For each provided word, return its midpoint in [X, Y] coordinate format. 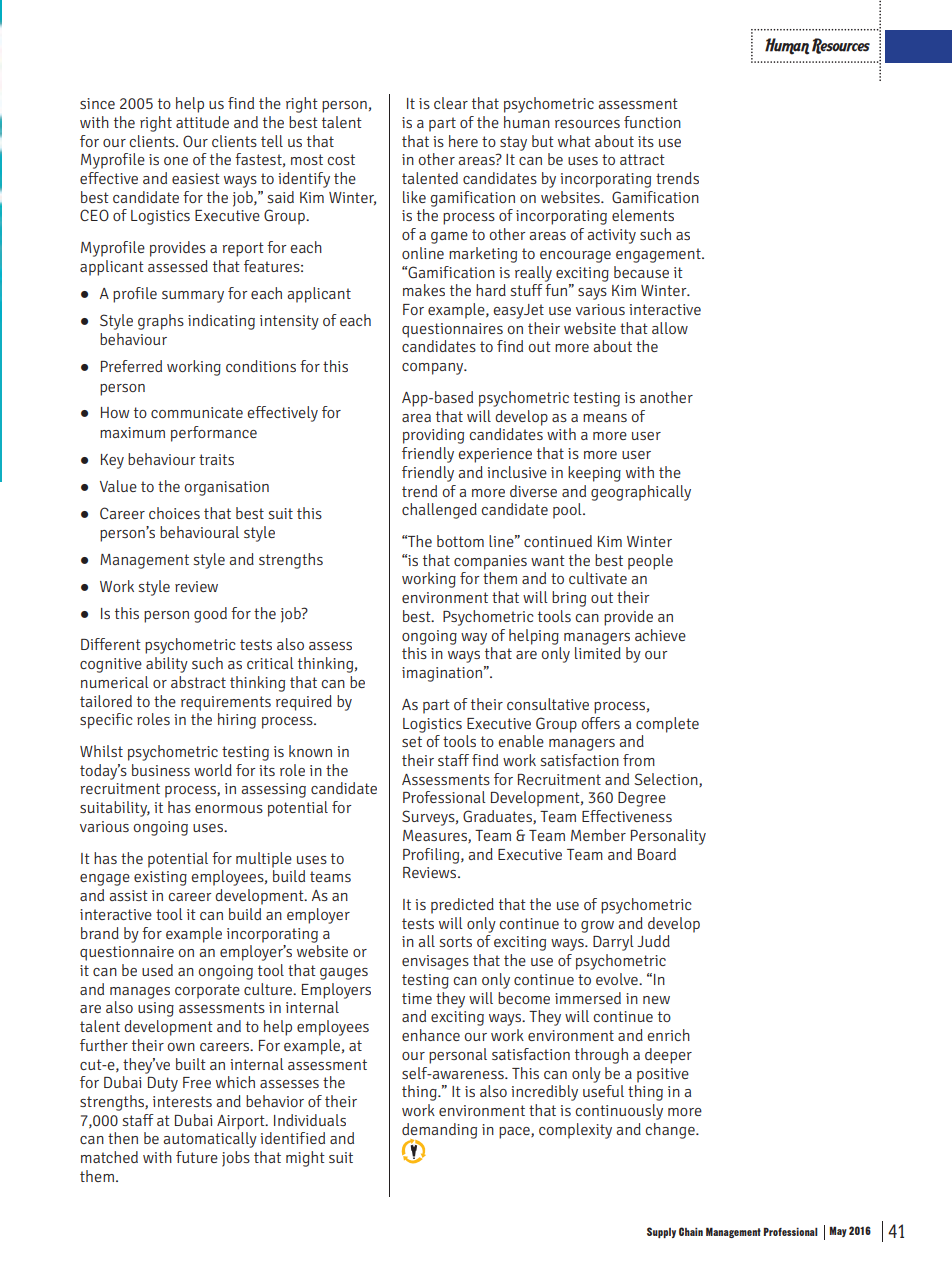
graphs [161, 322]
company [434, 369]
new [656, 1000]
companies [490, 562]
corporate [207, 991]
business [161, 770]
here [463, 141]
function [652, 122]
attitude [202, 122]
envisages [435, 962]
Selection [667, 780]
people [650, 562]
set [412, 741]
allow [670, 328]
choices [174, 513]
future [197, 1157]
